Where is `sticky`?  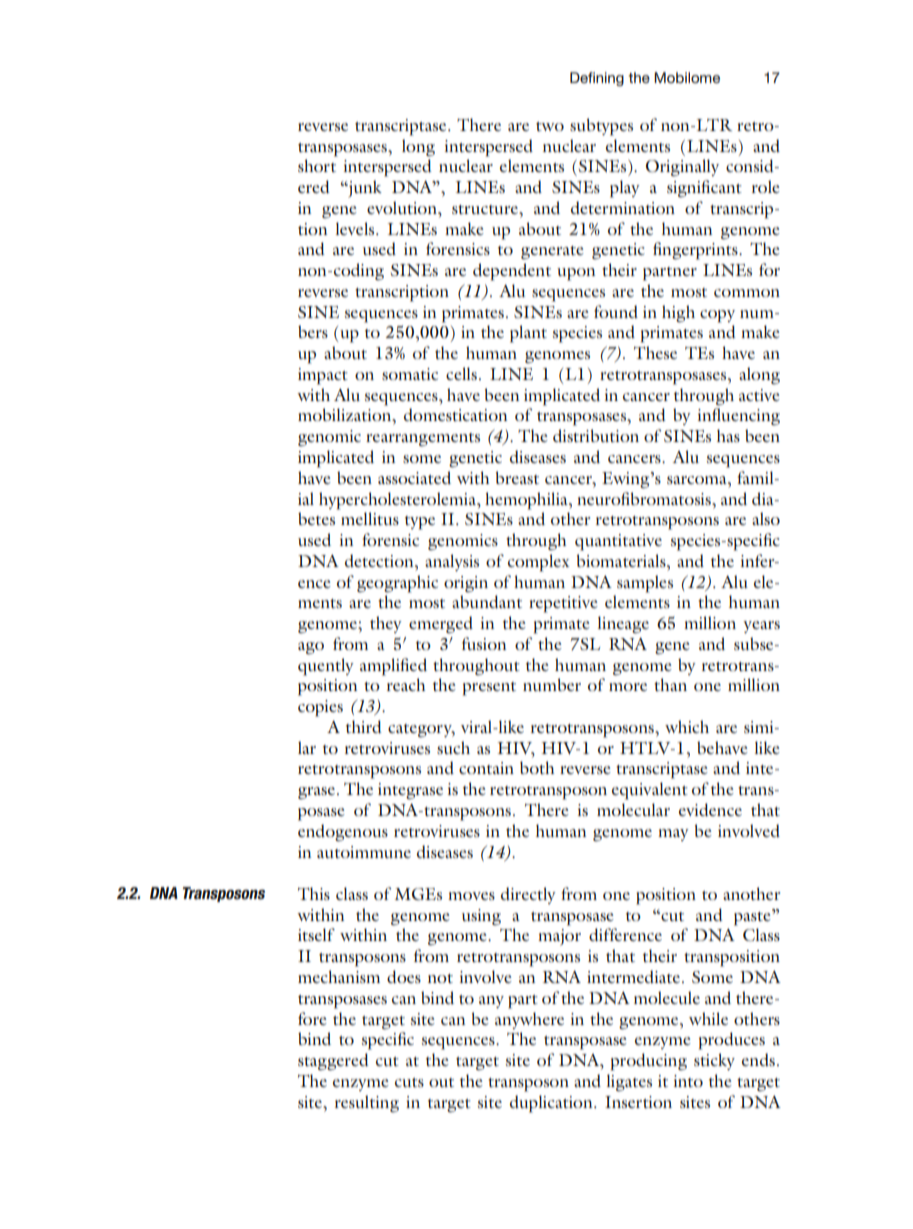 sticky is located at coordinates (714, 1061).
